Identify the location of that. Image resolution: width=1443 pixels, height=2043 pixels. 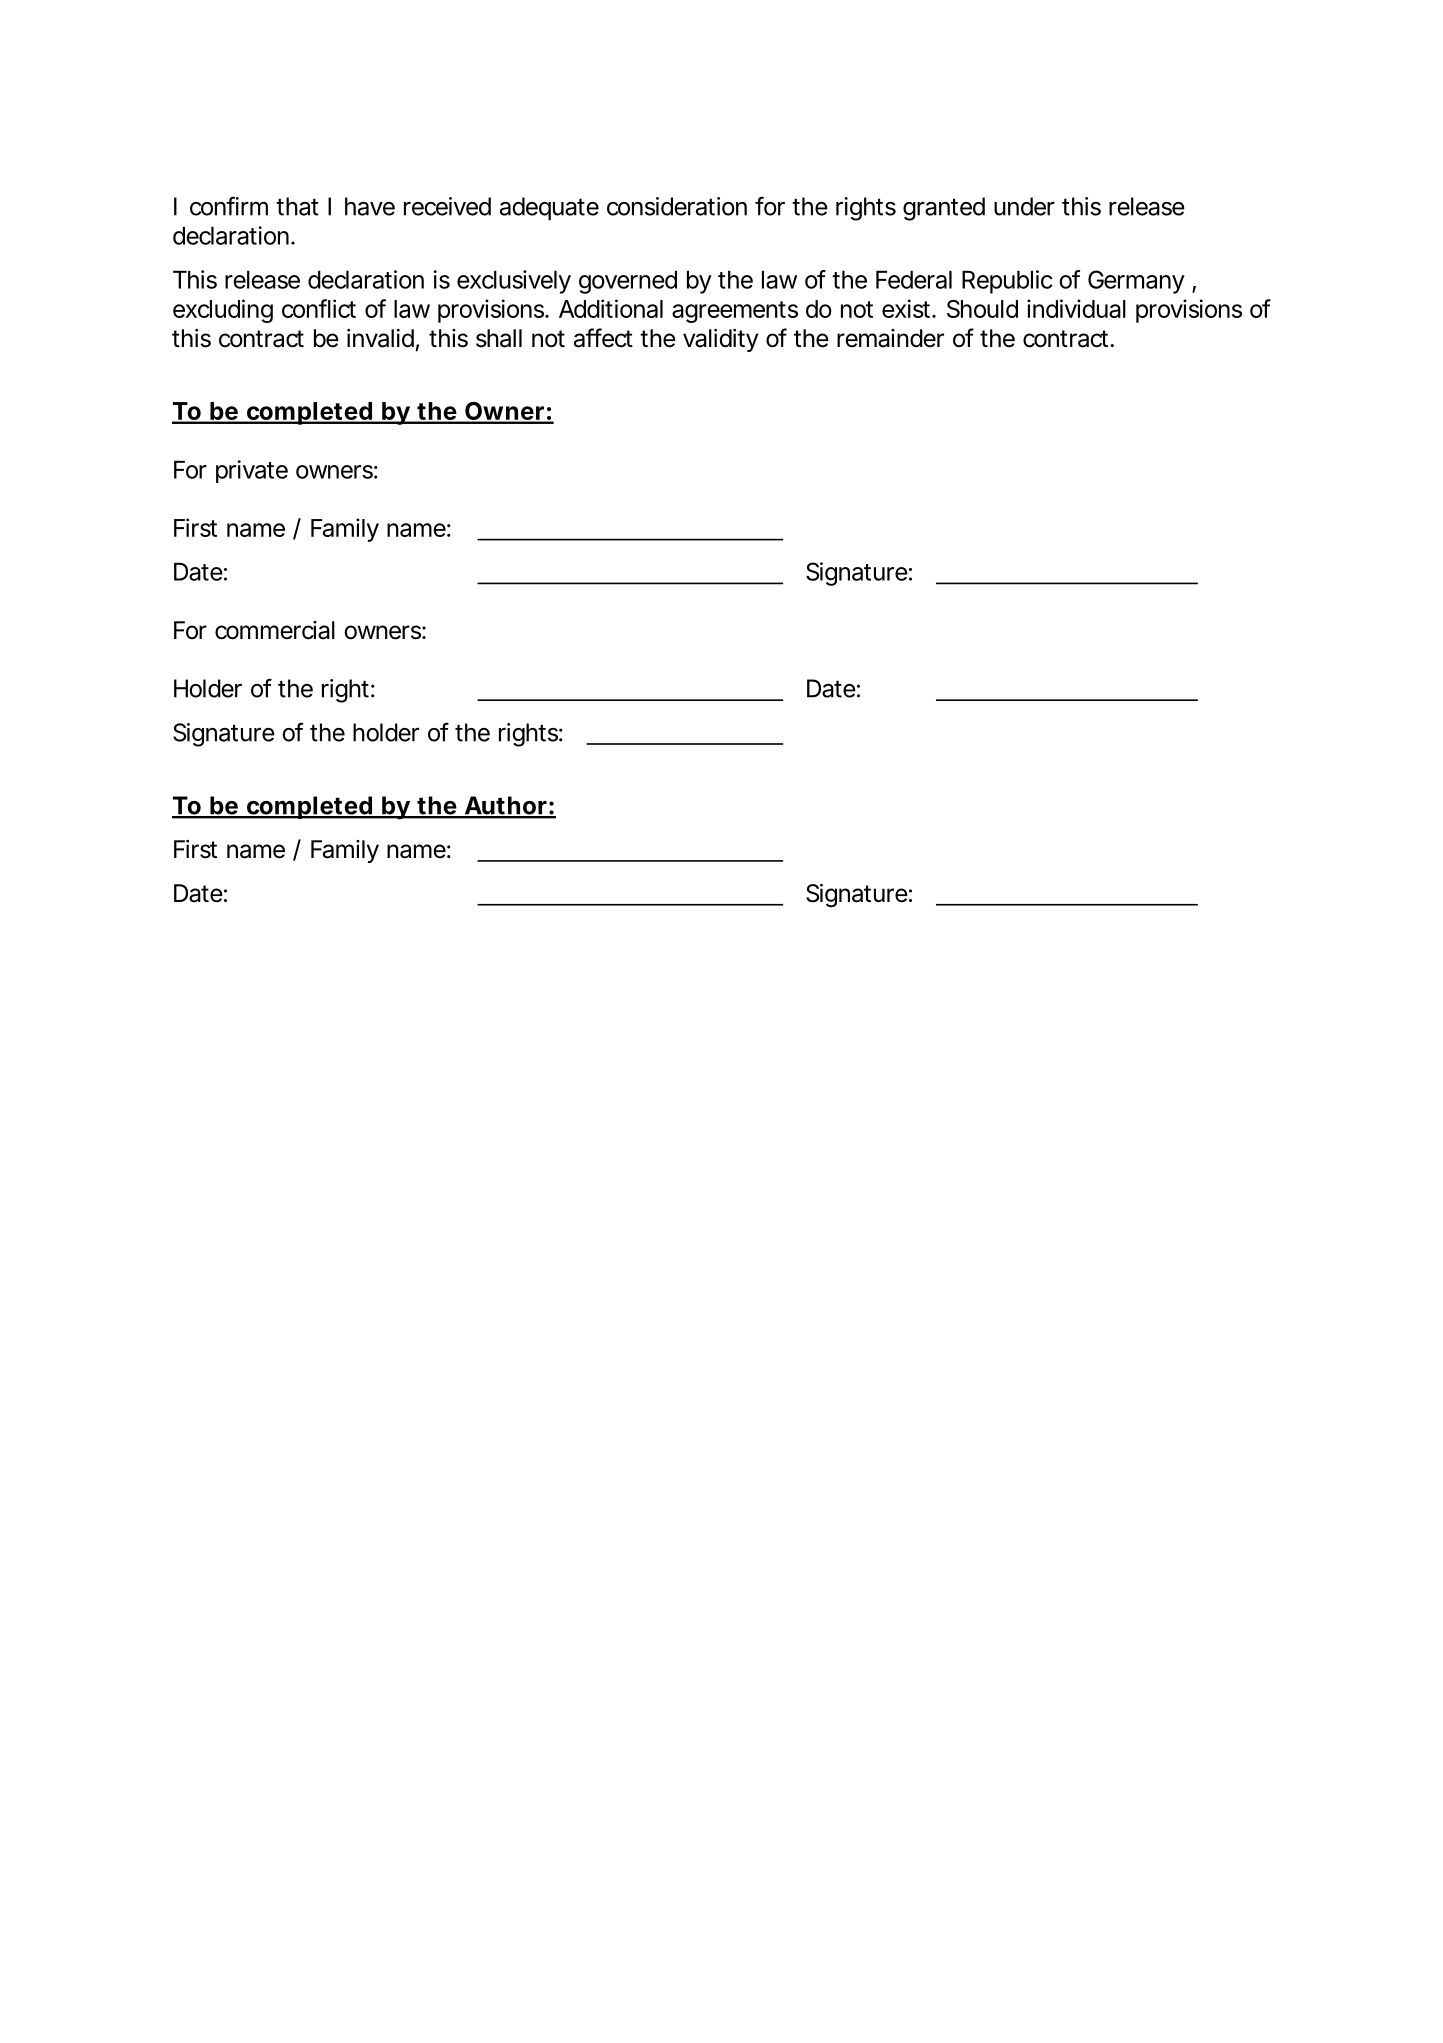
(297, 206).
